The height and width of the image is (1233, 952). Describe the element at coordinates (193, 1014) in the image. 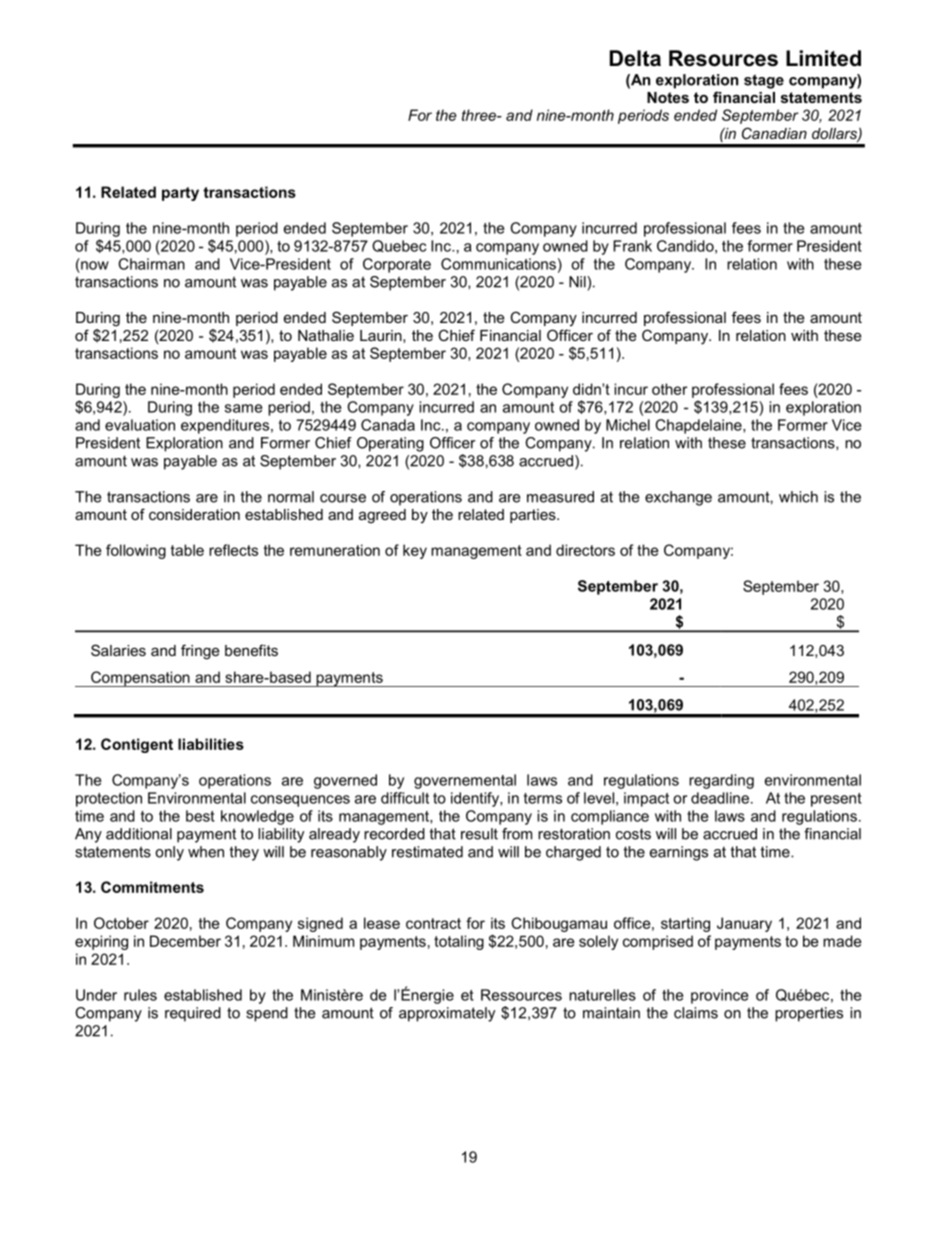

I see `required` at that location.
